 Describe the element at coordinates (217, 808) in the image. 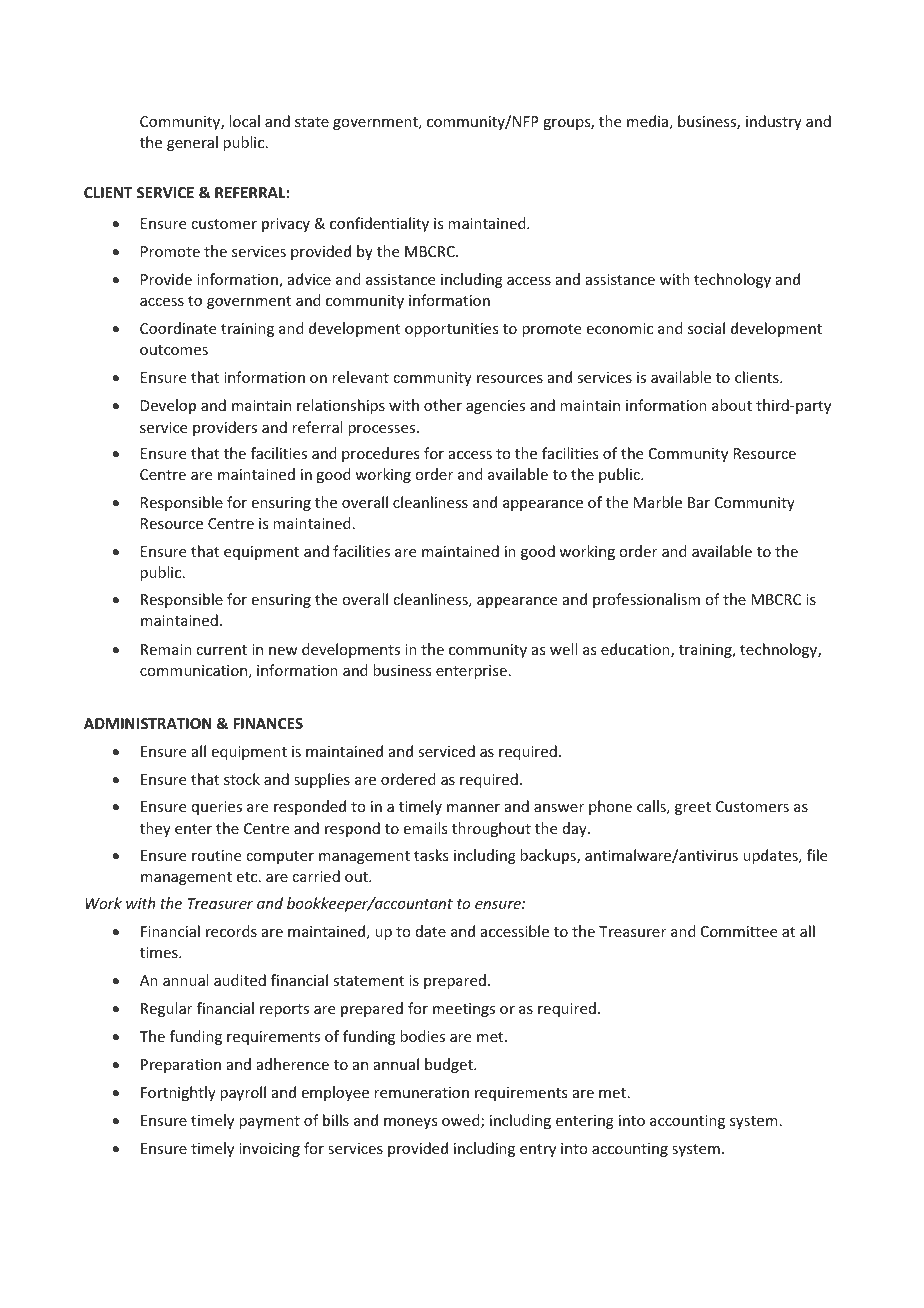

I see `queries` at that location.
